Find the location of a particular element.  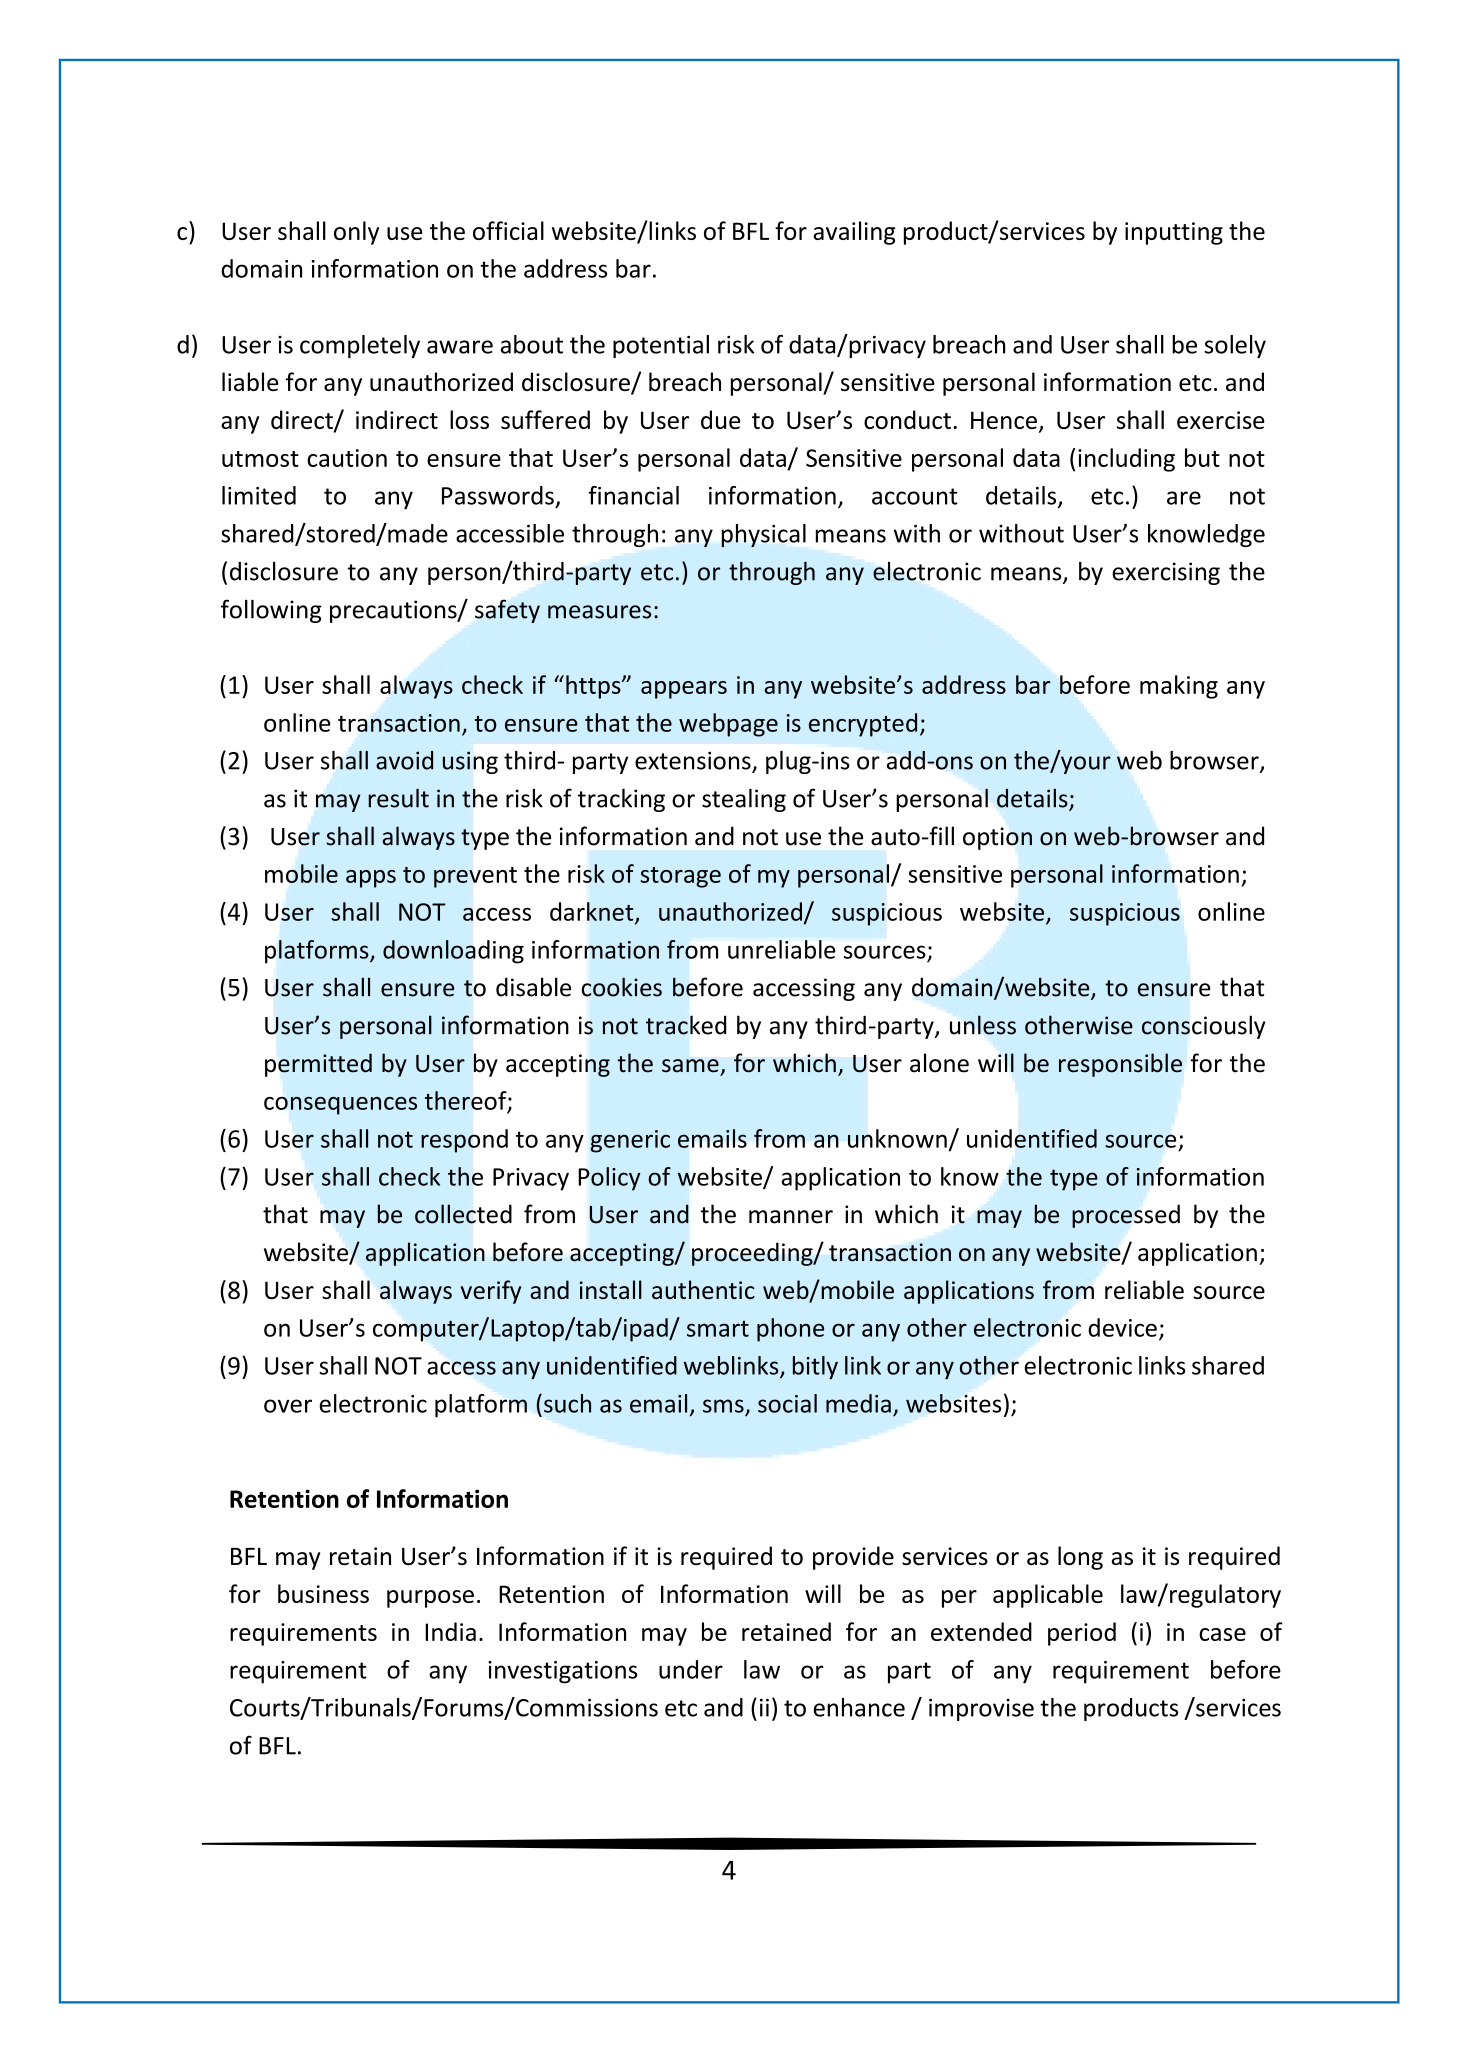

consciously is located at coordinates (1203, 1027).
